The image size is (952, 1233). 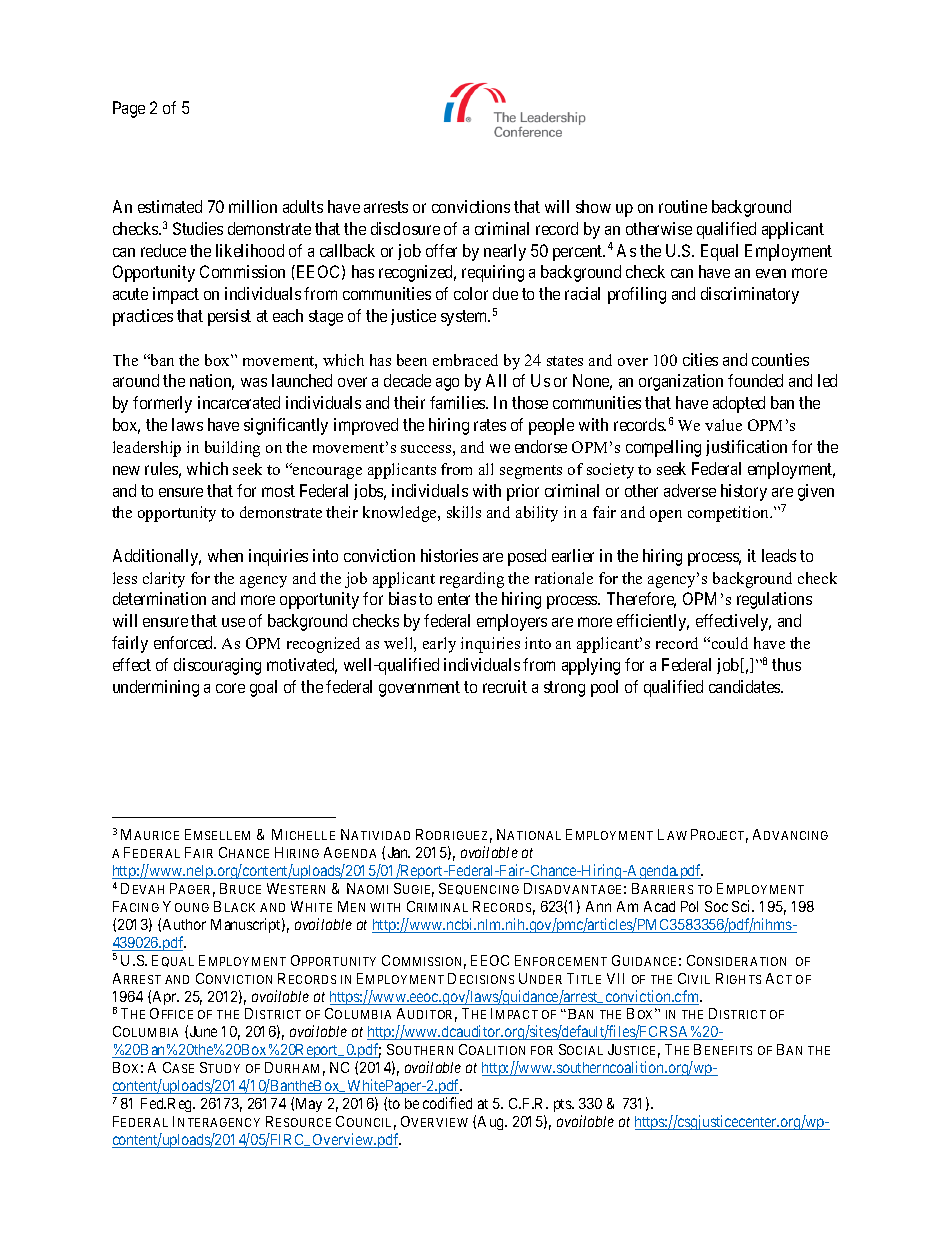 What do you see at coordinates (683, 206) in the page?
I see `routine` at bounding box center [683, 206].
